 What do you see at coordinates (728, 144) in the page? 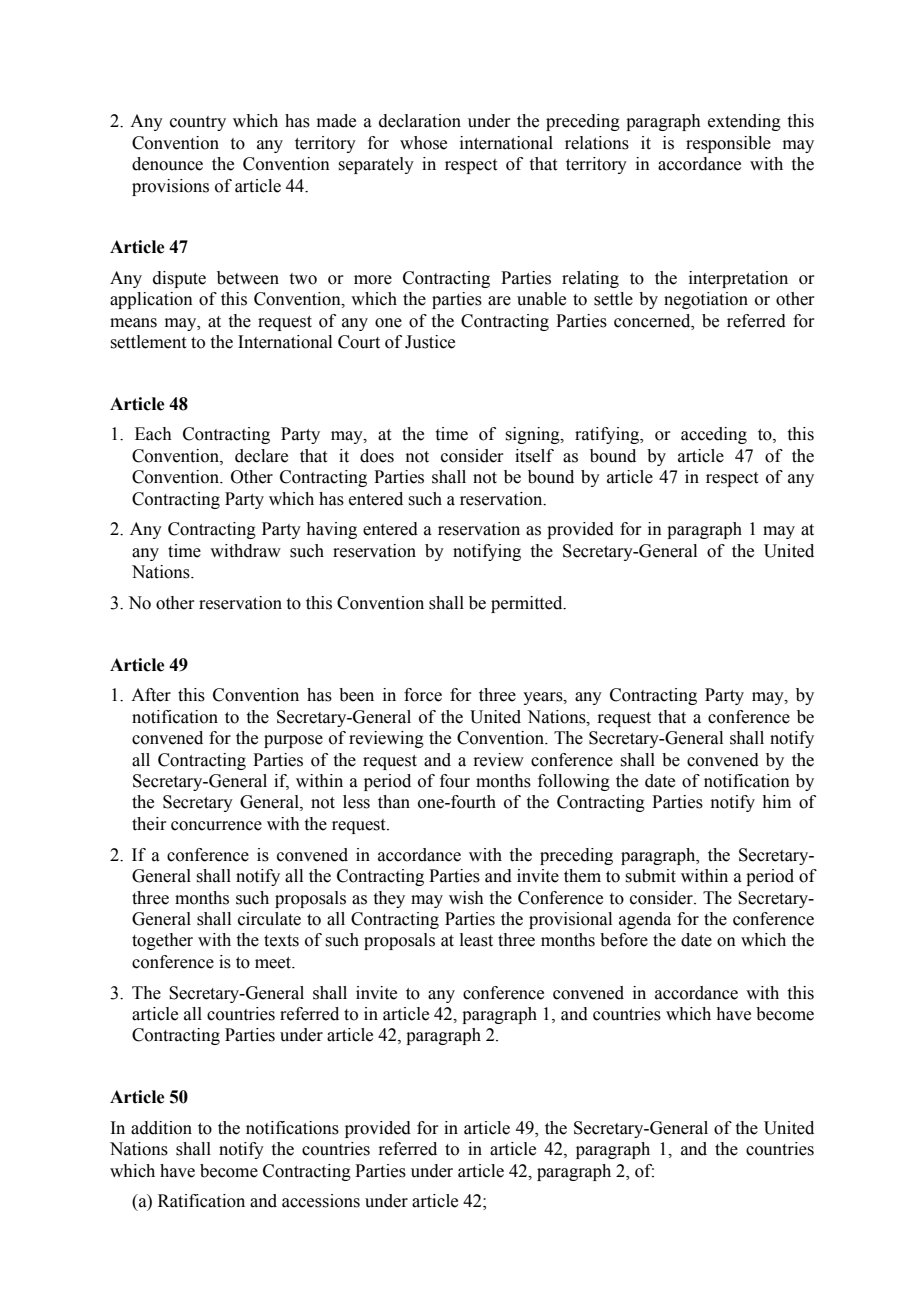
I see `responsible` at bounding box center [728, 144].
